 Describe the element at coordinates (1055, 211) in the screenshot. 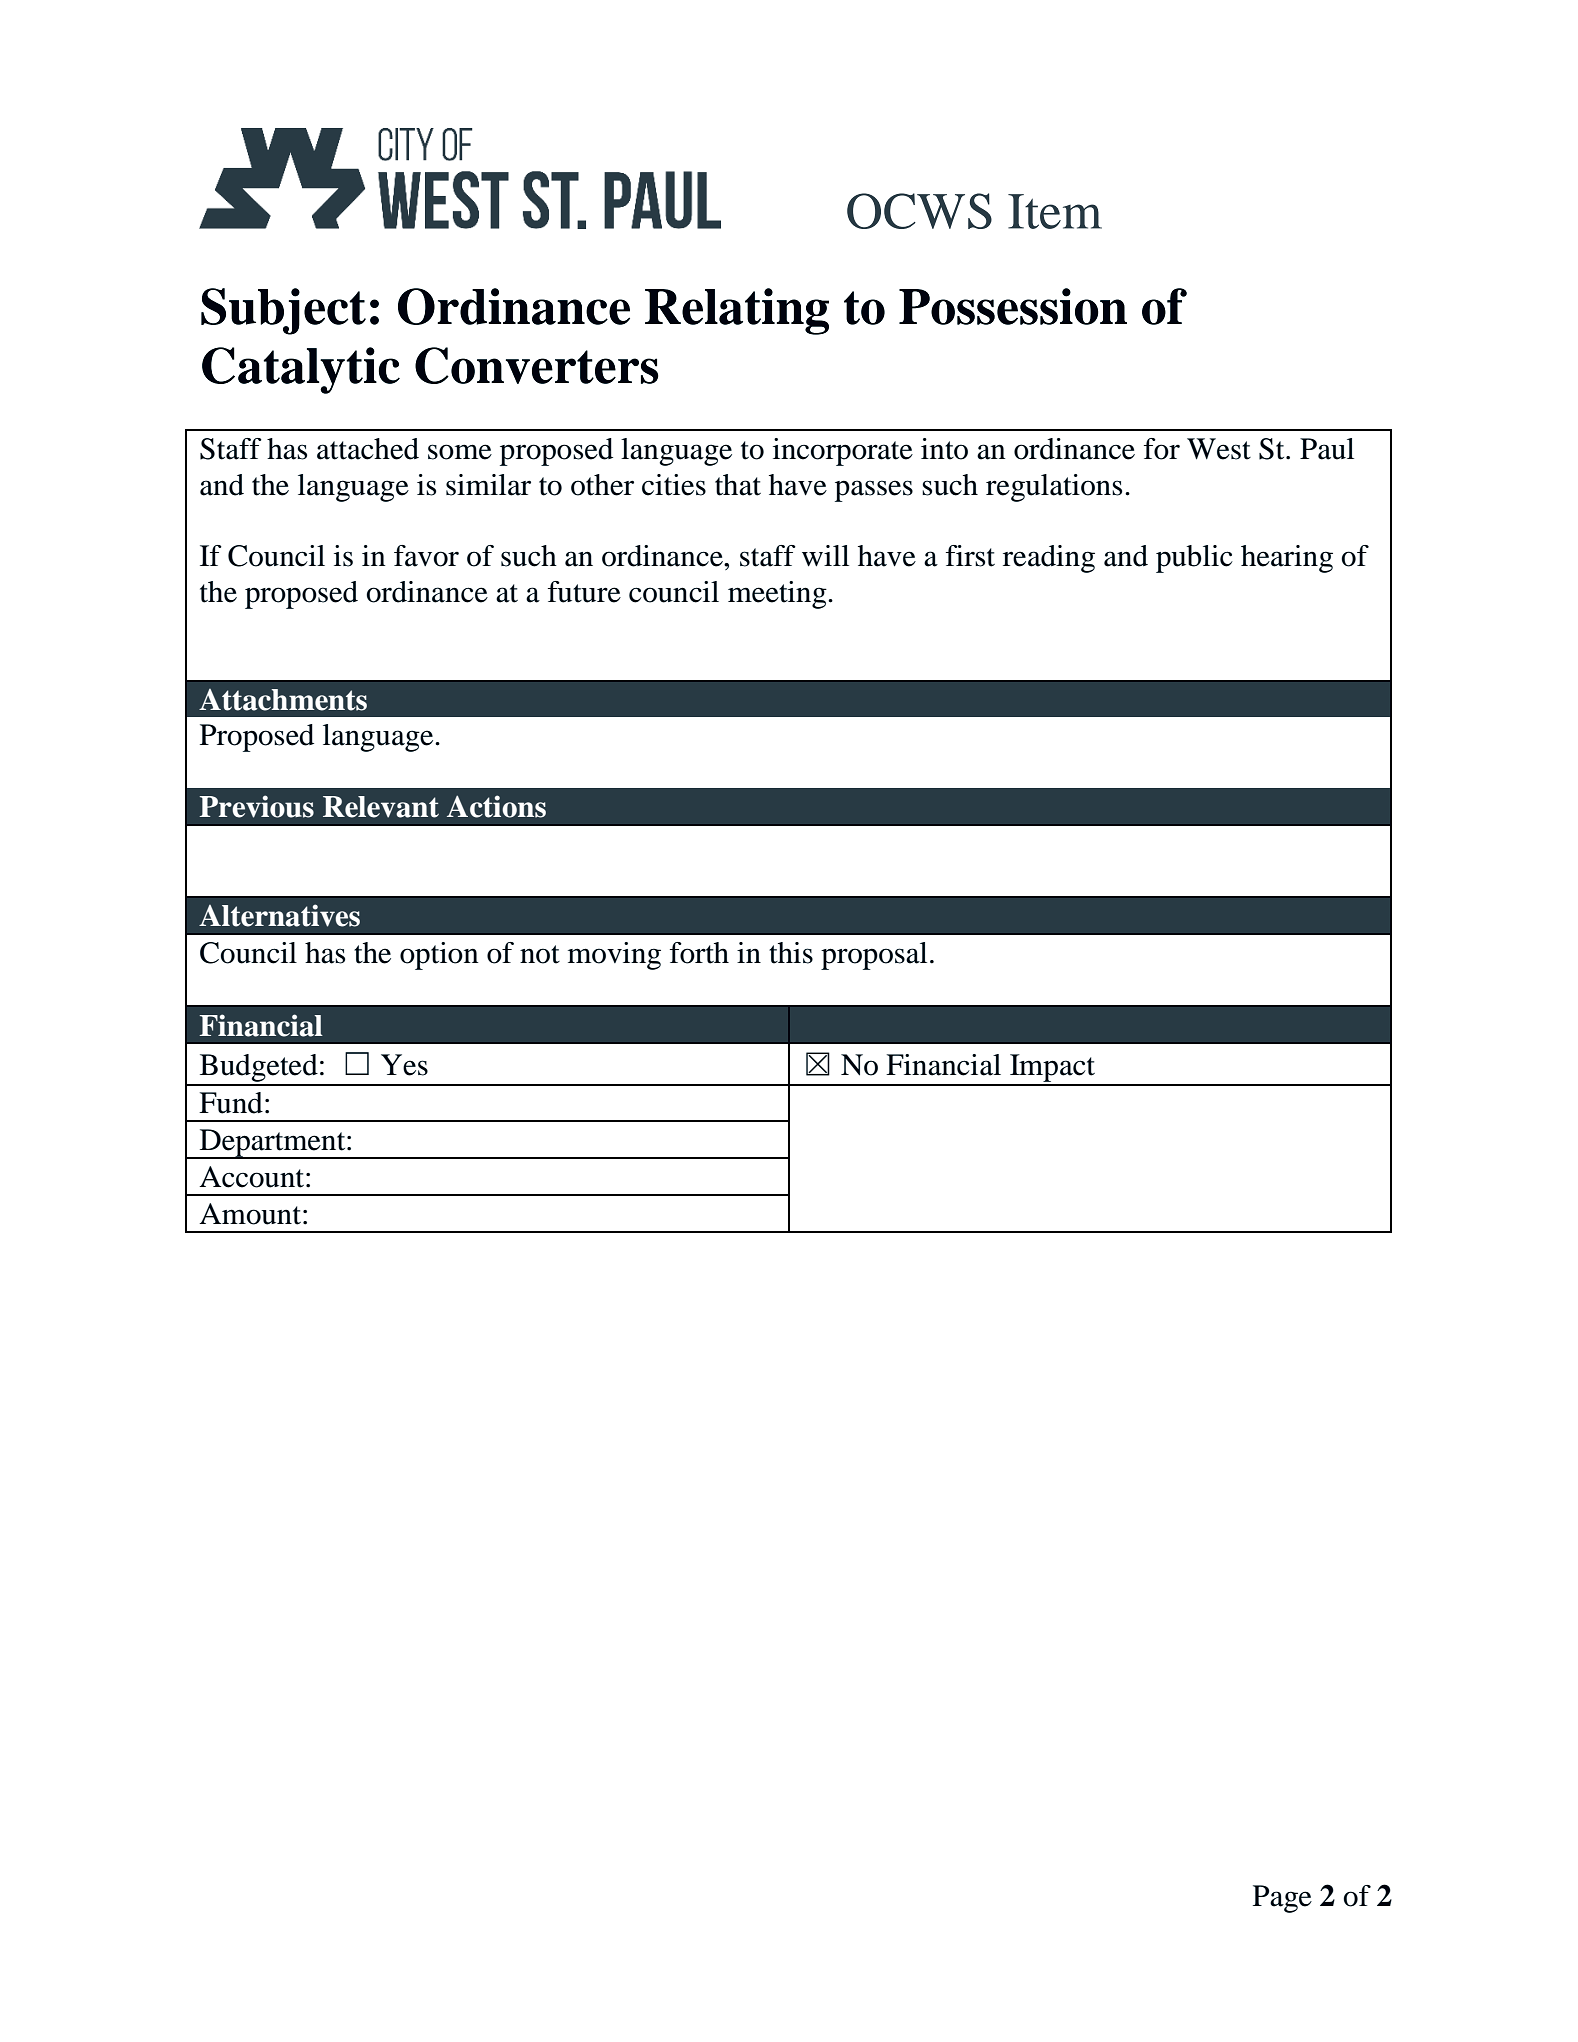

I see `Item` at that location.
